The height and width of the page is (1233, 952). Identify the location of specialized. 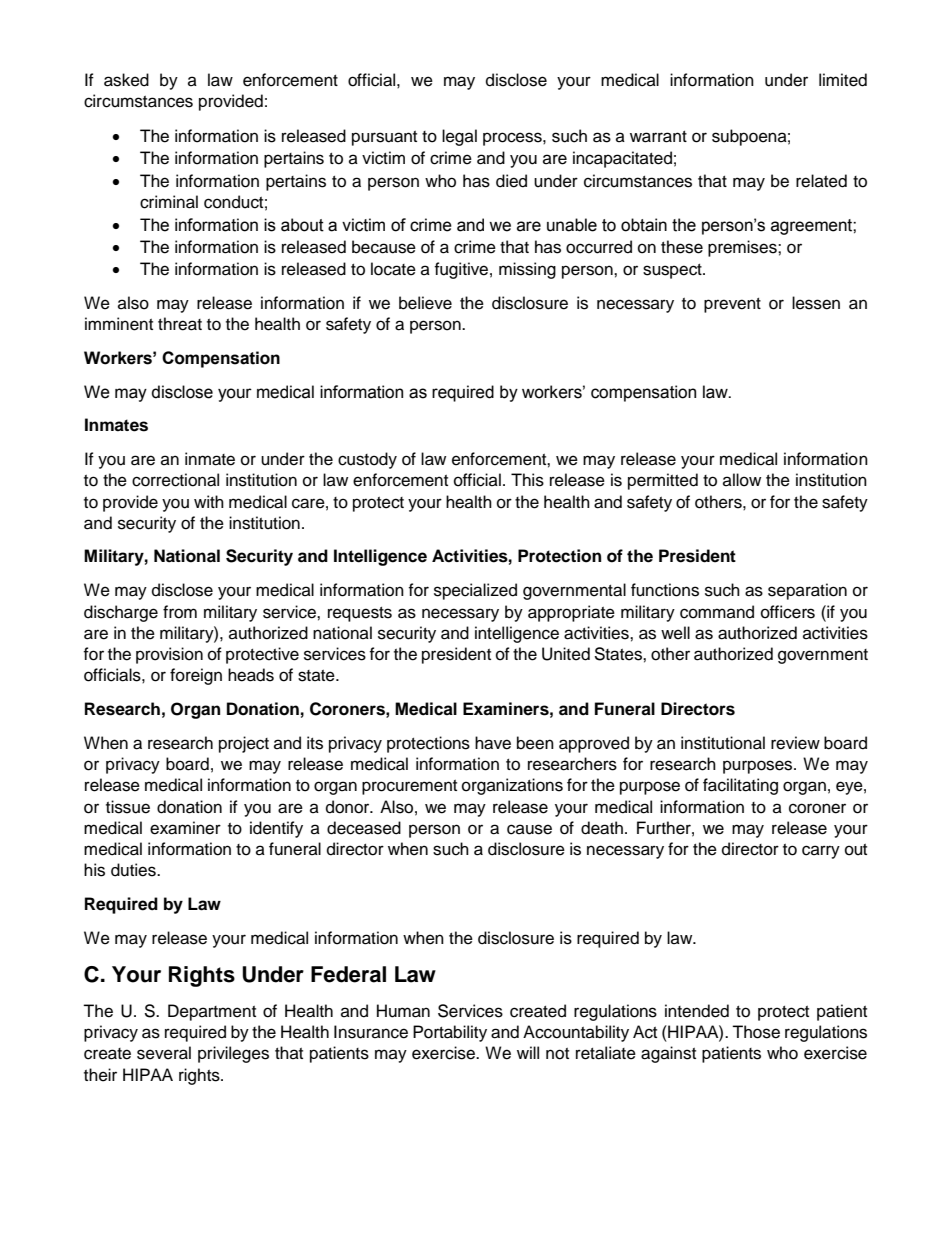
(475, 591).
